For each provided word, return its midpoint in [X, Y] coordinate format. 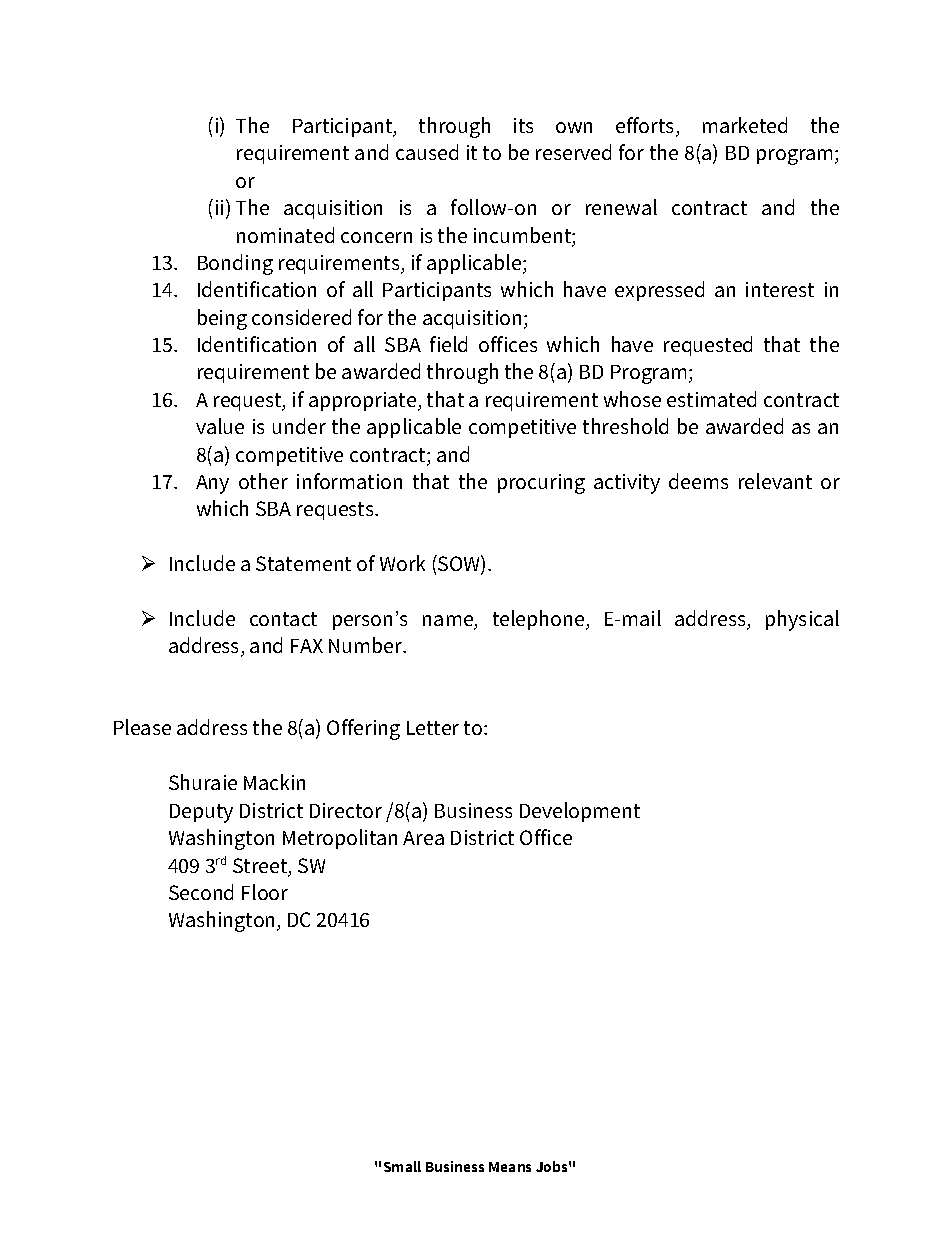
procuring [541, 484]
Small [402, 1166]
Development [580, 812]
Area [423, 838]
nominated [285, 235]
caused [427, 152]
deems [698, 481]
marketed [745, 125]
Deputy [201, 813]
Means [510, 1167]
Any [212, 484]
